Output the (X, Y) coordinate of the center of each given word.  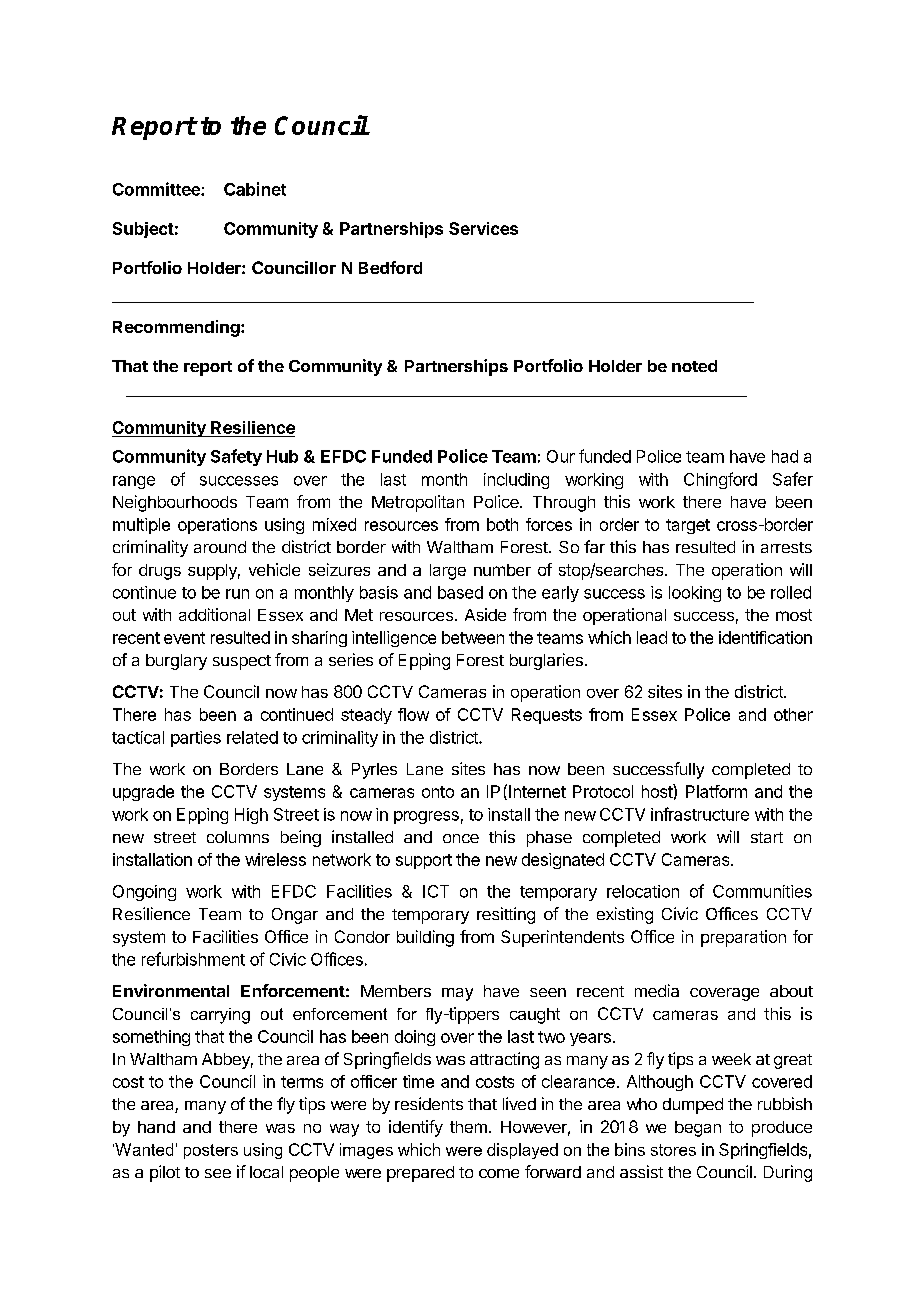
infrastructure (700, 814)
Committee (157, 189)
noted (694, 366)
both (502, 524)
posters (211, 1151)
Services (483, 228)
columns (238, 837)
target (688, 526)
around (220, 547)
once (461, 838)
